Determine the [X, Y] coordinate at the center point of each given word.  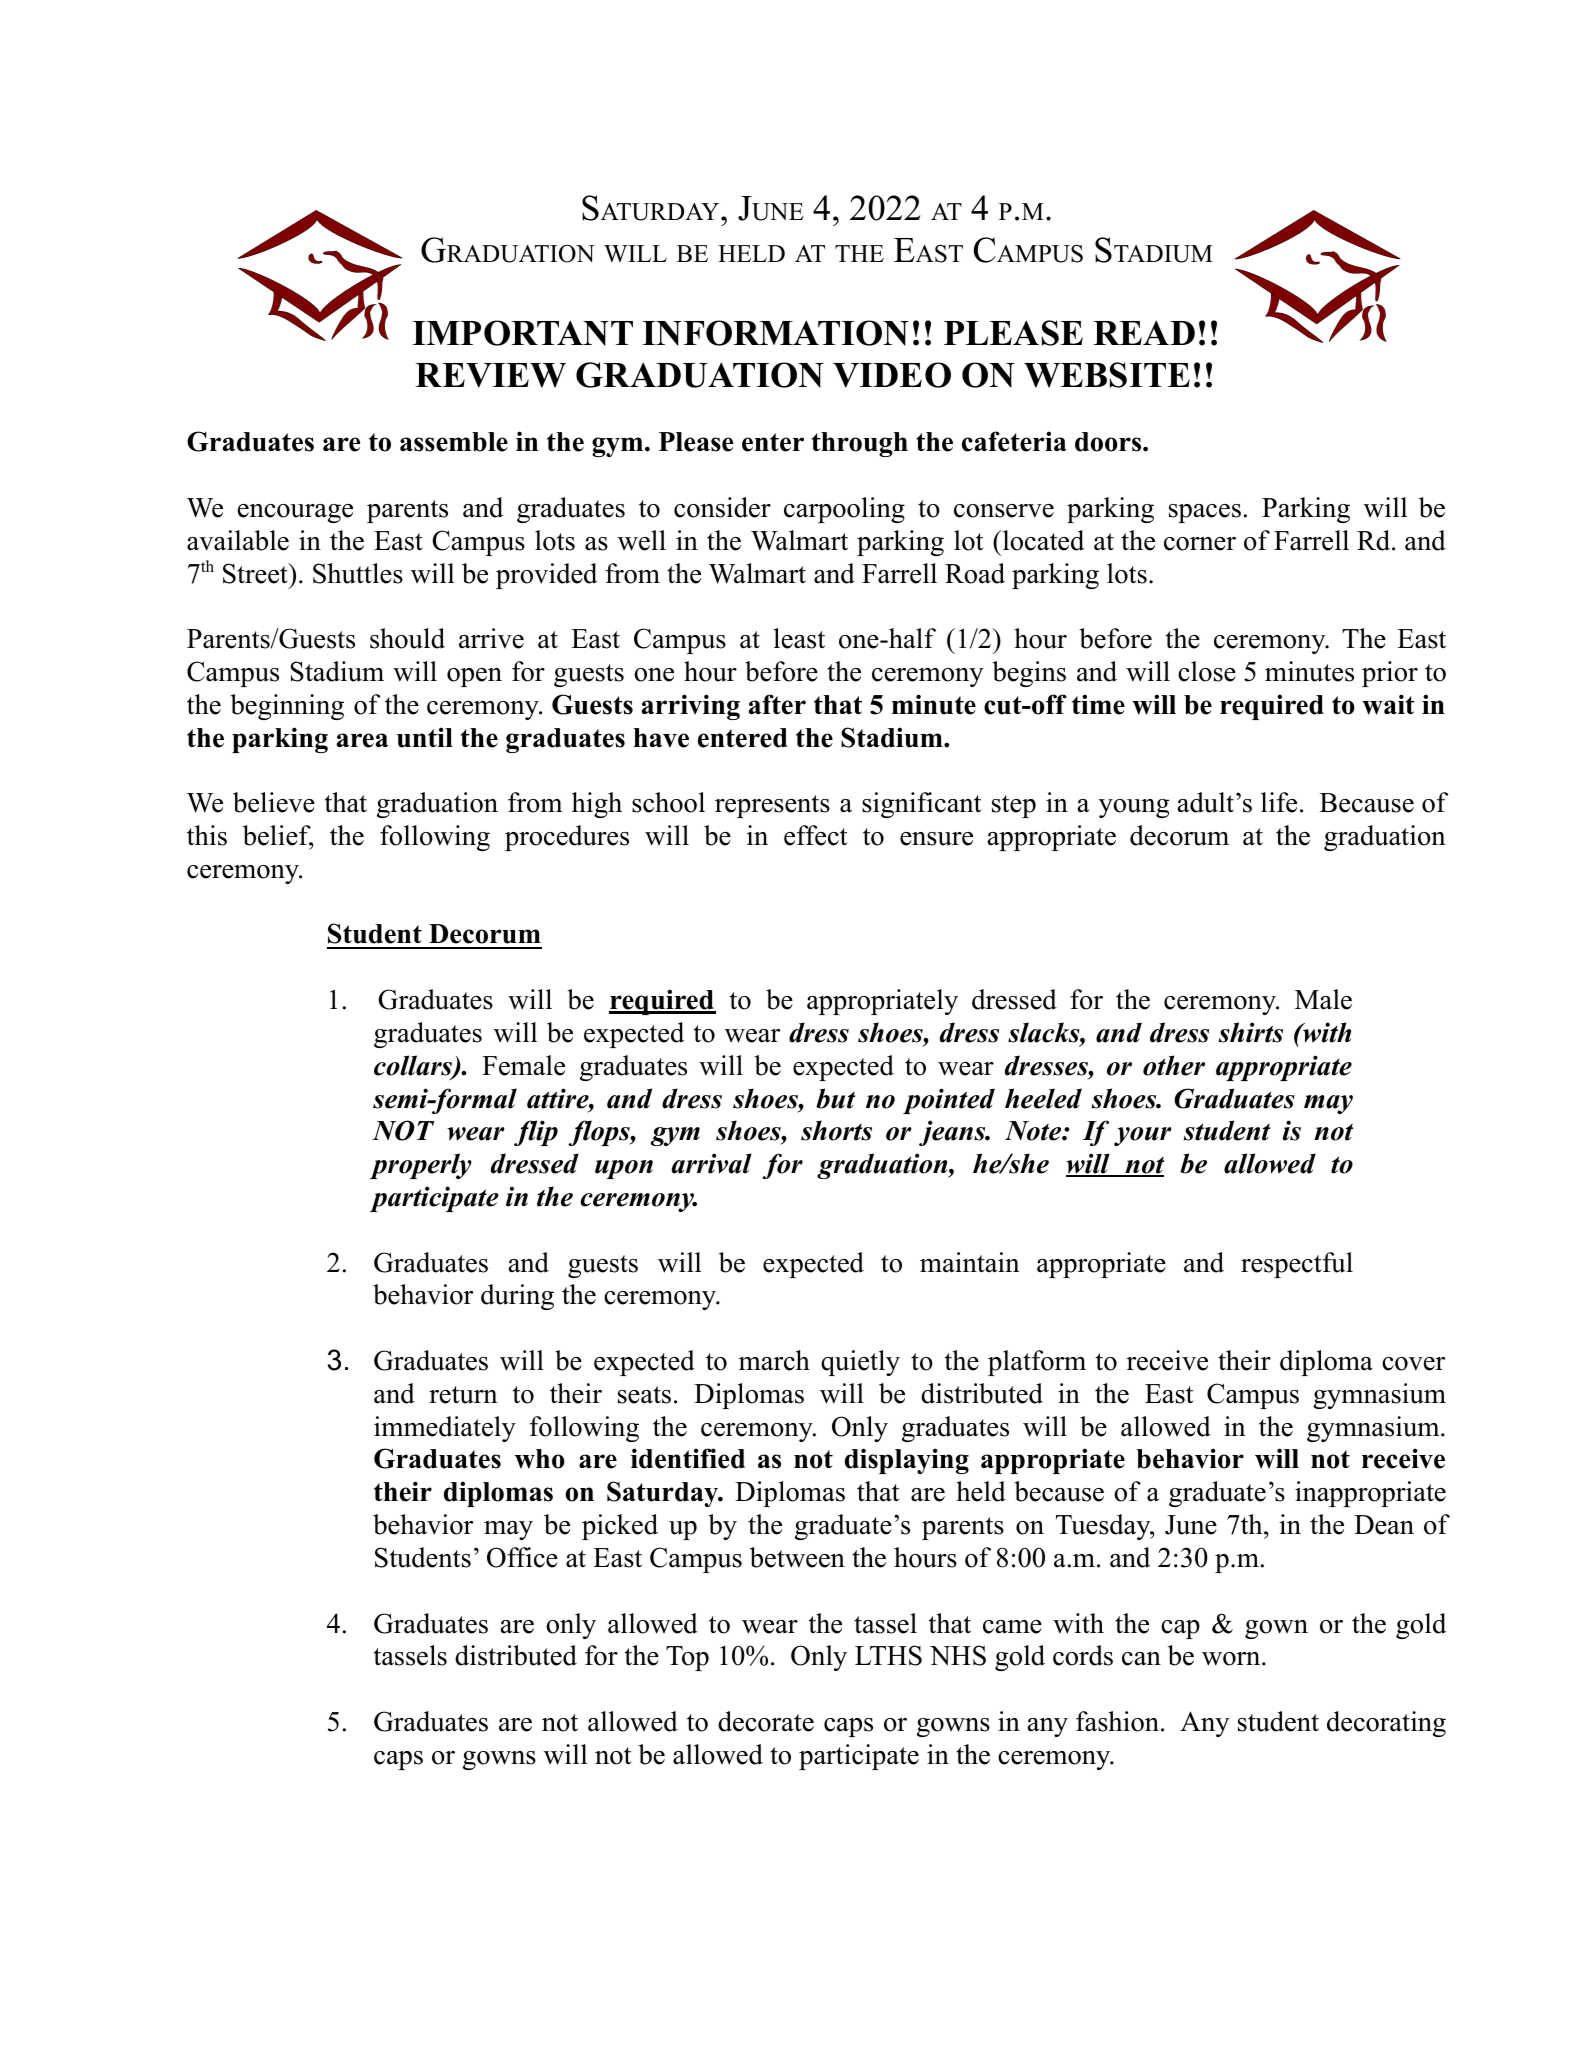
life [1279, 802]
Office [522, 1557]
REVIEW [490, 375]
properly [421, 1166]
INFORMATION [776, 333]
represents [772, 806]
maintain [970, 1262]
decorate [766, 1721]
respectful [1297, 1265]
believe [274, 802]
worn [1232, 1659]
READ [1144, 332]
